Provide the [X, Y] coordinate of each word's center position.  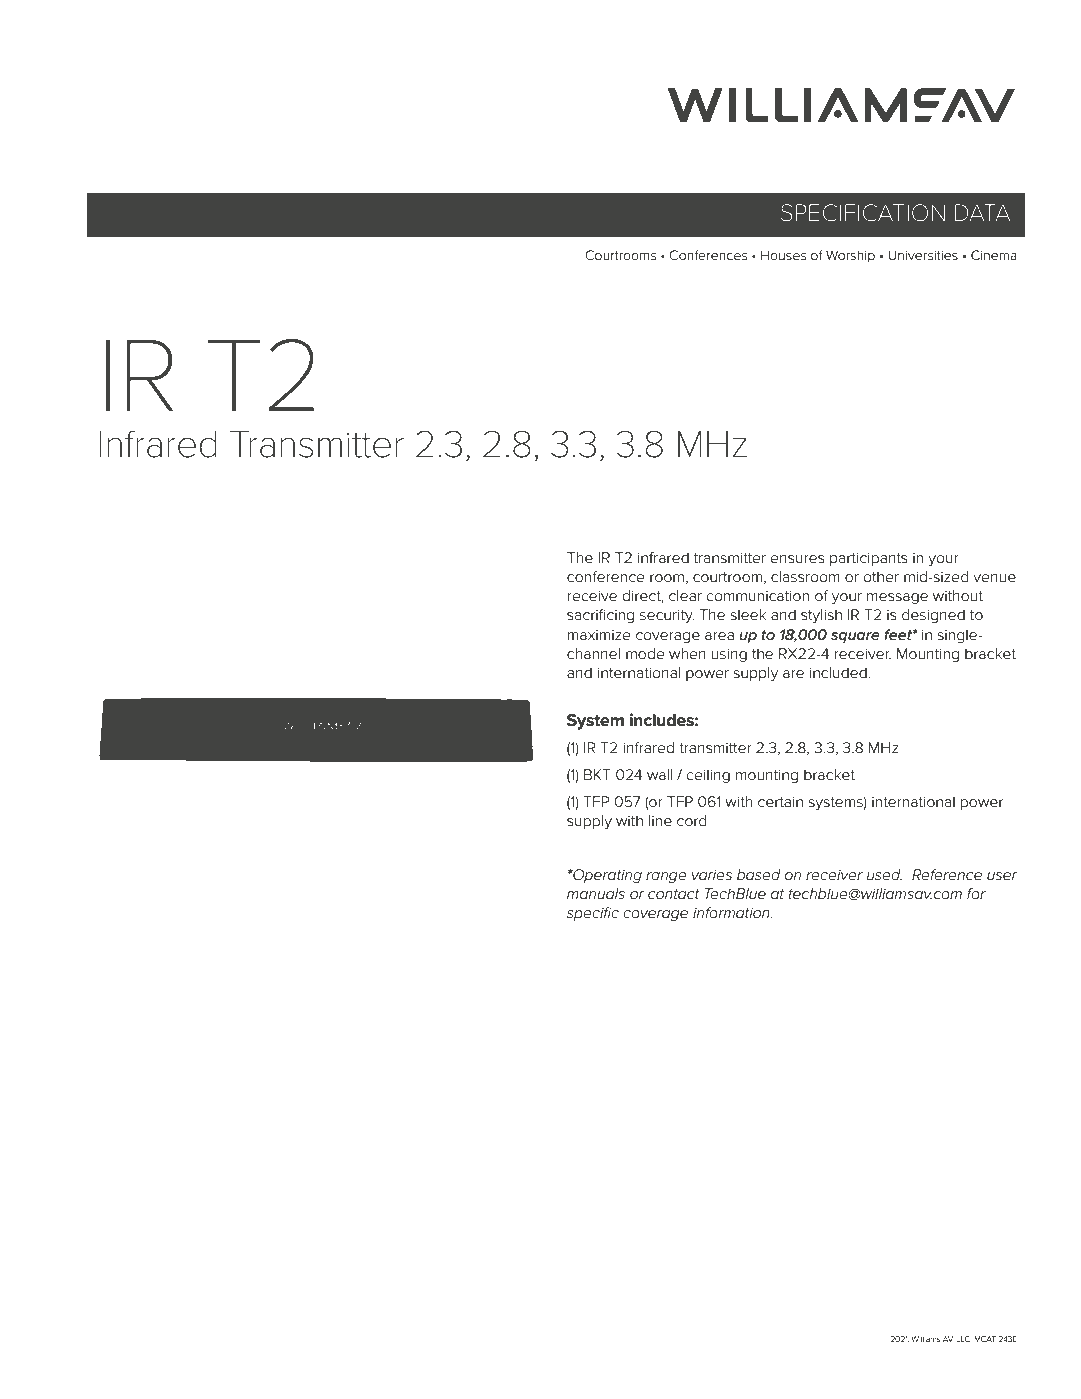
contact [674, 894]
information [732, 912]
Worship [850, 256]
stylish [821, 616]
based [758, 874]
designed [933, 616]
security [667, 616]
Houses [783, 255]
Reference [947, 874]
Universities [923, 255]
